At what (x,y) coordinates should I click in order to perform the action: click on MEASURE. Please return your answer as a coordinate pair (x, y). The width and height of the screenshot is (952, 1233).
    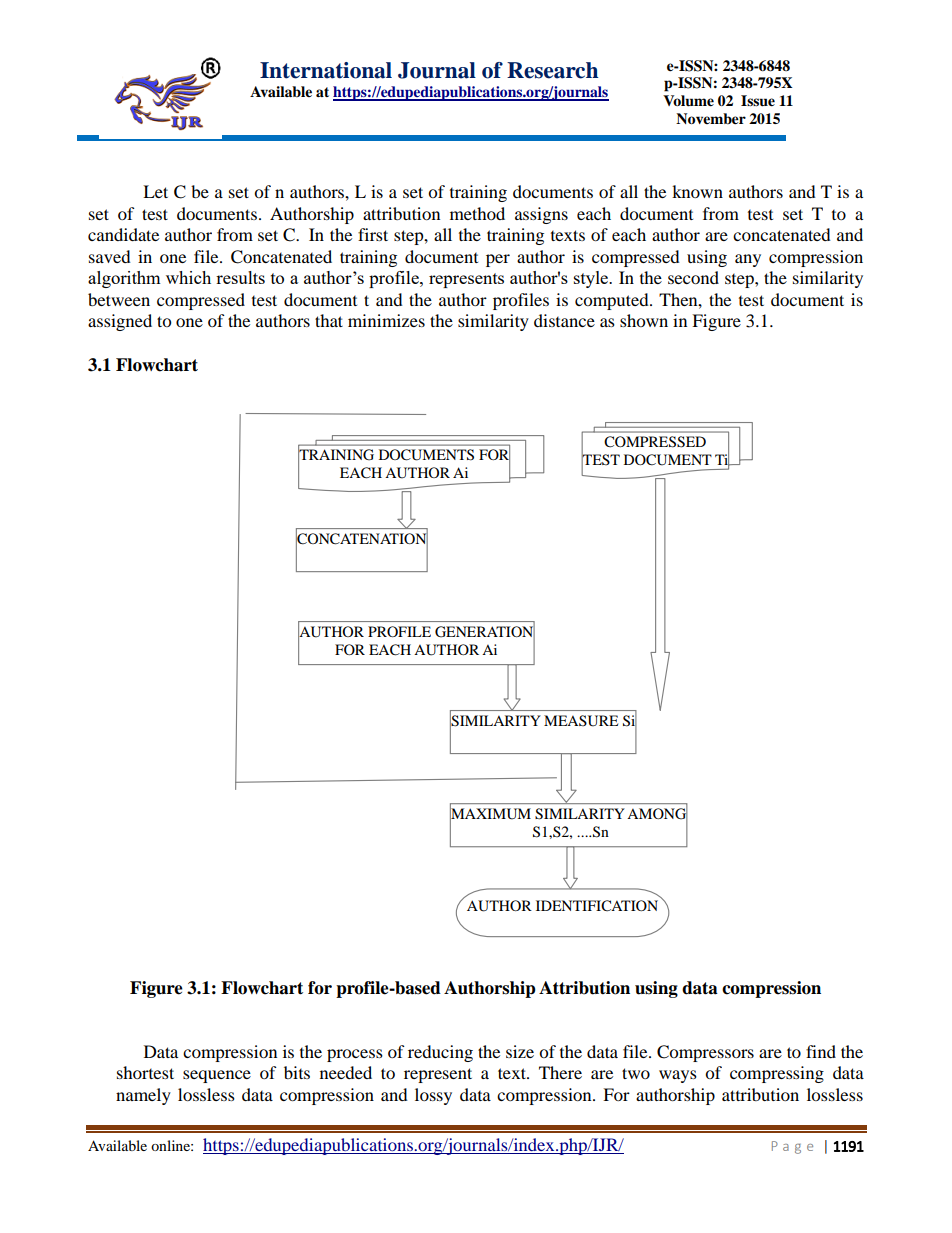
    Looking at the image, I should click on (581, 721).
